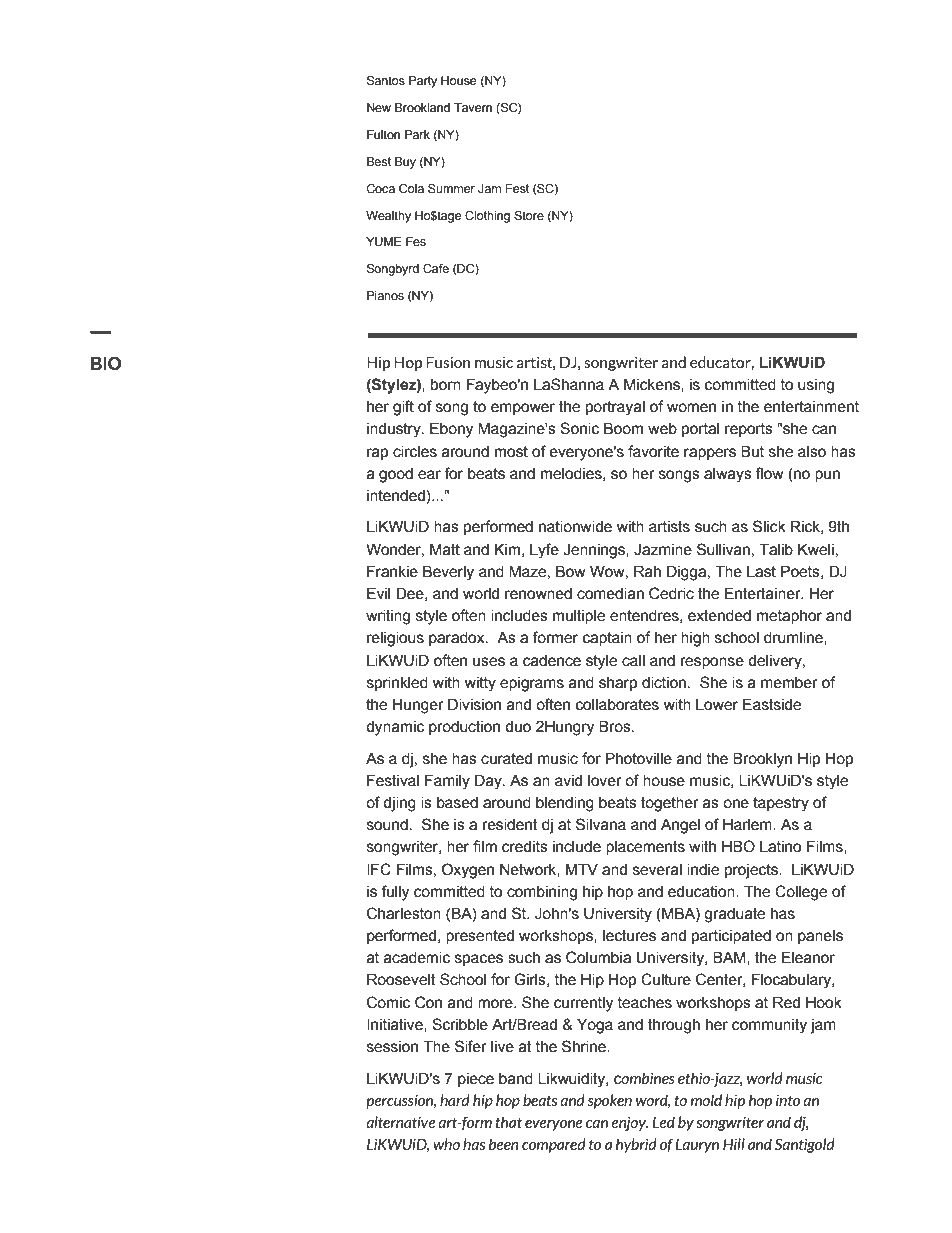  I want to click on women, so click(691, 408).
